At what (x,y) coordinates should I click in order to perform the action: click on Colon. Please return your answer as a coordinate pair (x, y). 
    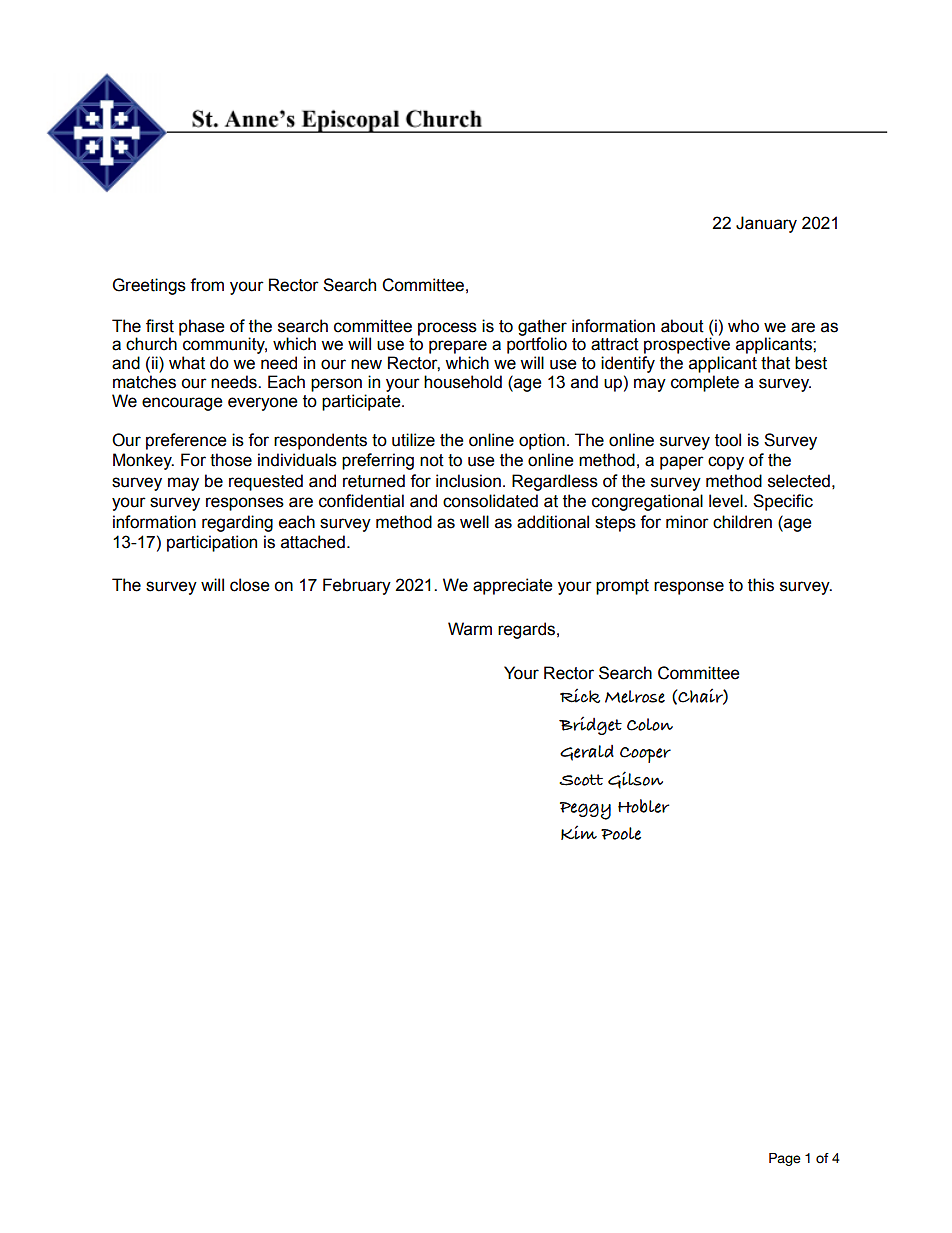
    Looking at the image, I should click on (650, 724).
